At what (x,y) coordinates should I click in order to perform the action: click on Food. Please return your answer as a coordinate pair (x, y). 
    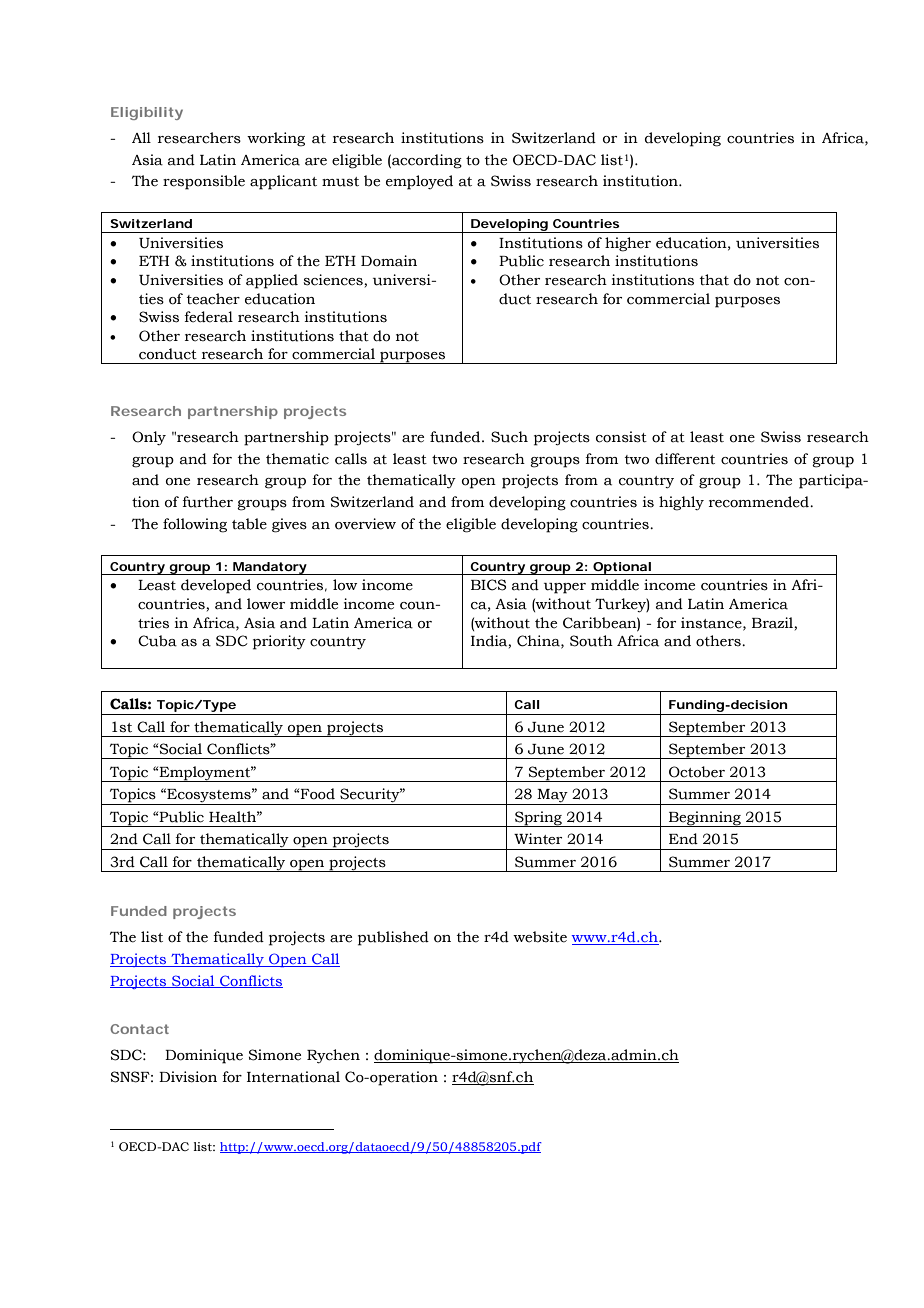
    Looking at the image, I should click on (317, 794).
